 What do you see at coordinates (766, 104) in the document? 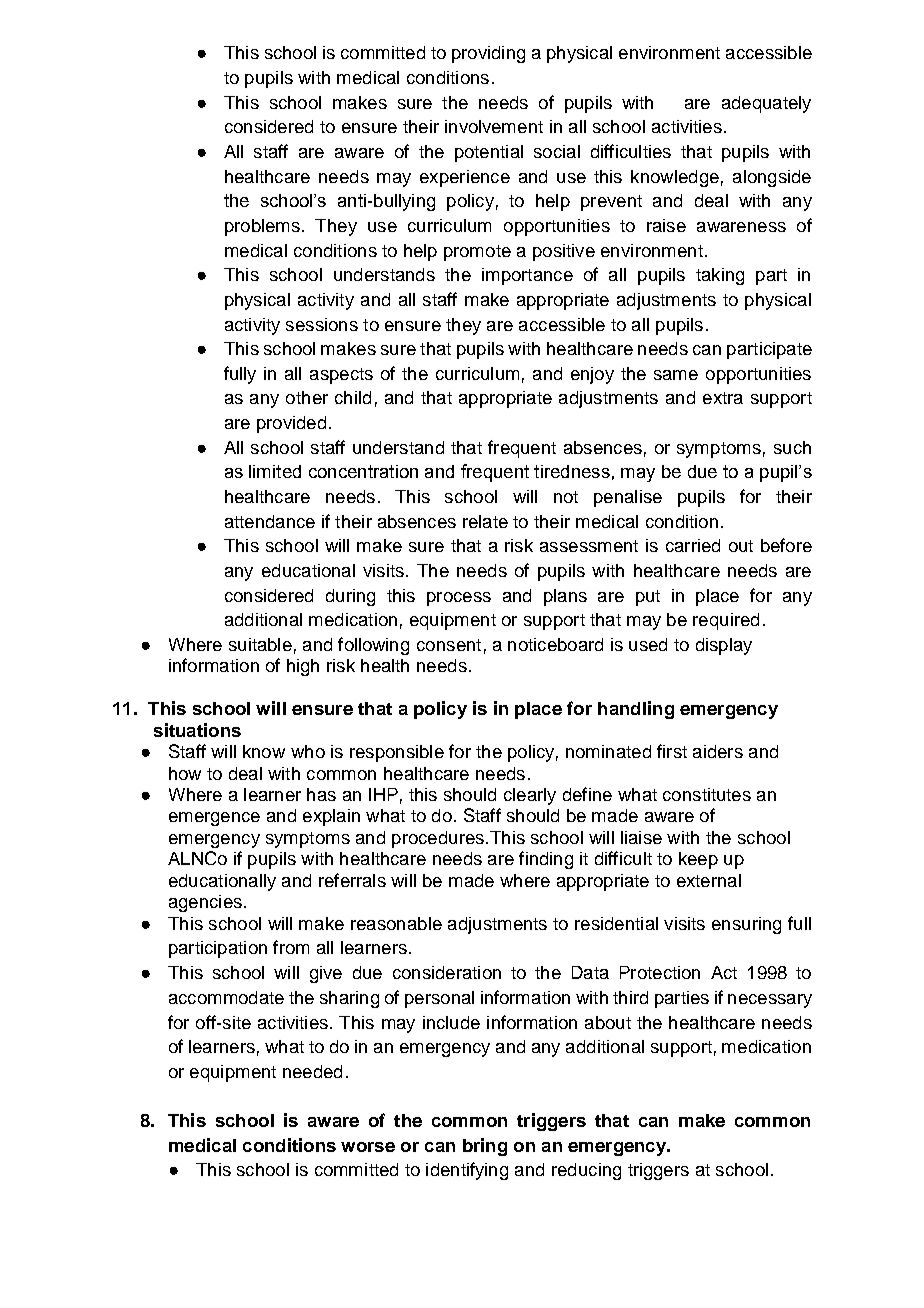
I see `adequately` at bounding box center [766, 104].
